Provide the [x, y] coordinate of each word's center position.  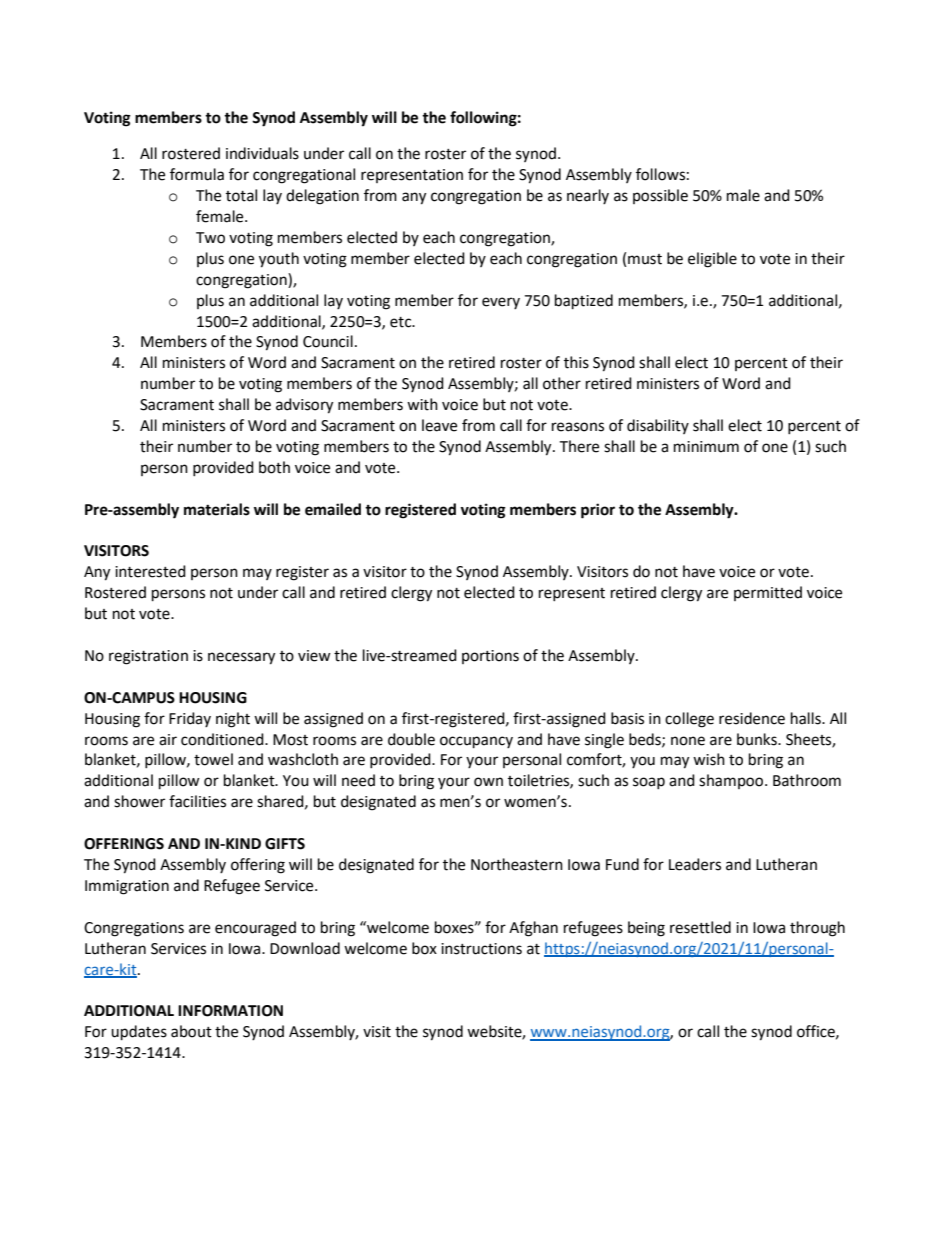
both [274, 467]
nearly [588, 196]
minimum [706, 447]
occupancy [476, 742]
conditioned [223, 739]
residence [752, 718]
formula [197, 174]
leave [439, 425]
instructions [481, 949]
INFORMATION [230, 1011]
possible [660, 196]
